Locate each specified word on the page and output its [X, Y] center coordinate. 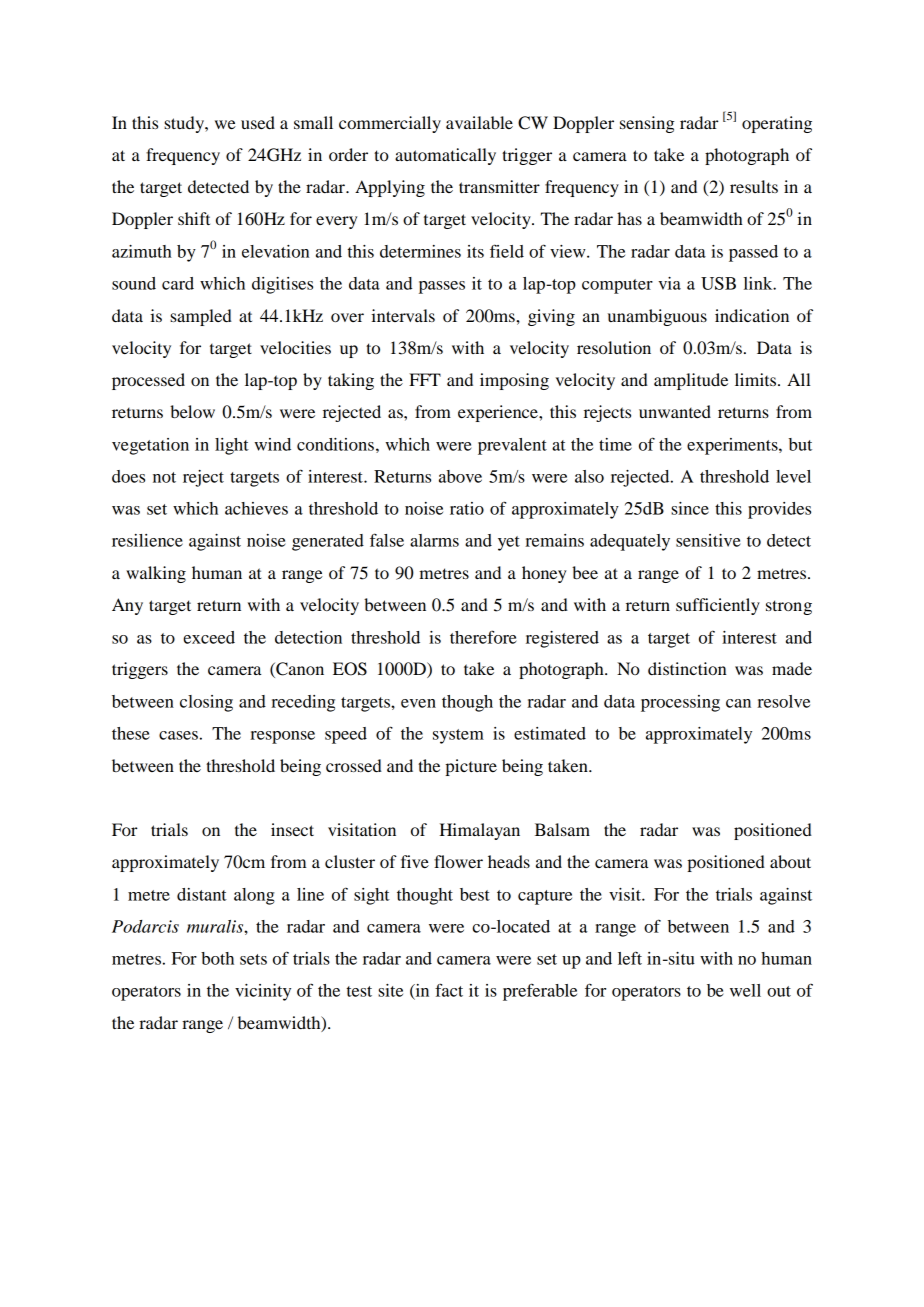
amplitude [691, 381]
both [217, 958]
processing [680, 703]
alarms [434, 540]
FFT [425, 379]
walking [156, 574]
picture [471, 767]
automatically [445, 156]
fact [449, 990]
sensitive [708, 540]
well [745, 990]
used [258, 122]
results [754, 186]
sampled [201, 317]
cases [178, 735]
